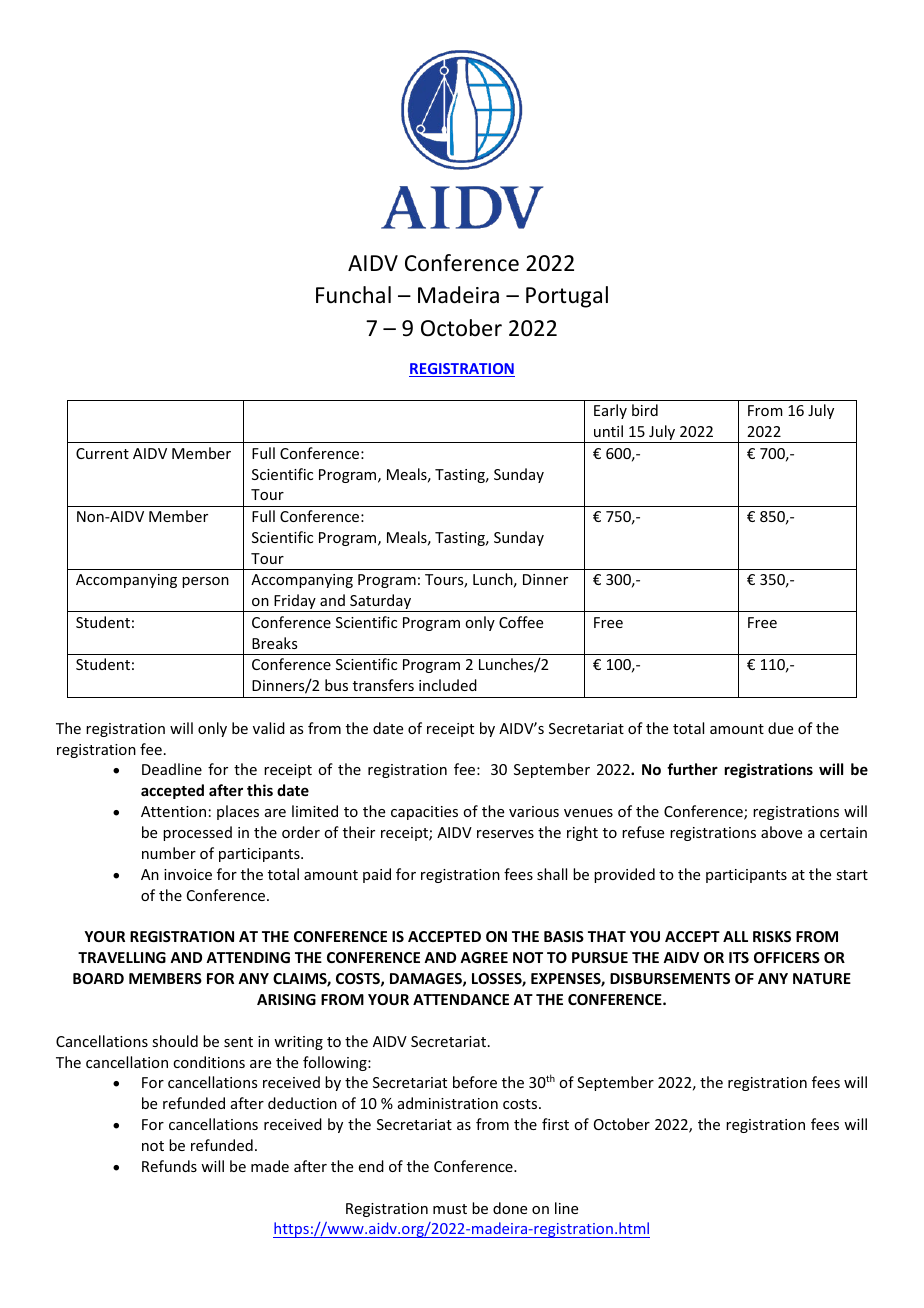 This screenshot has height=1308, width=924. I want to click on ITS, so click(739, 957).
